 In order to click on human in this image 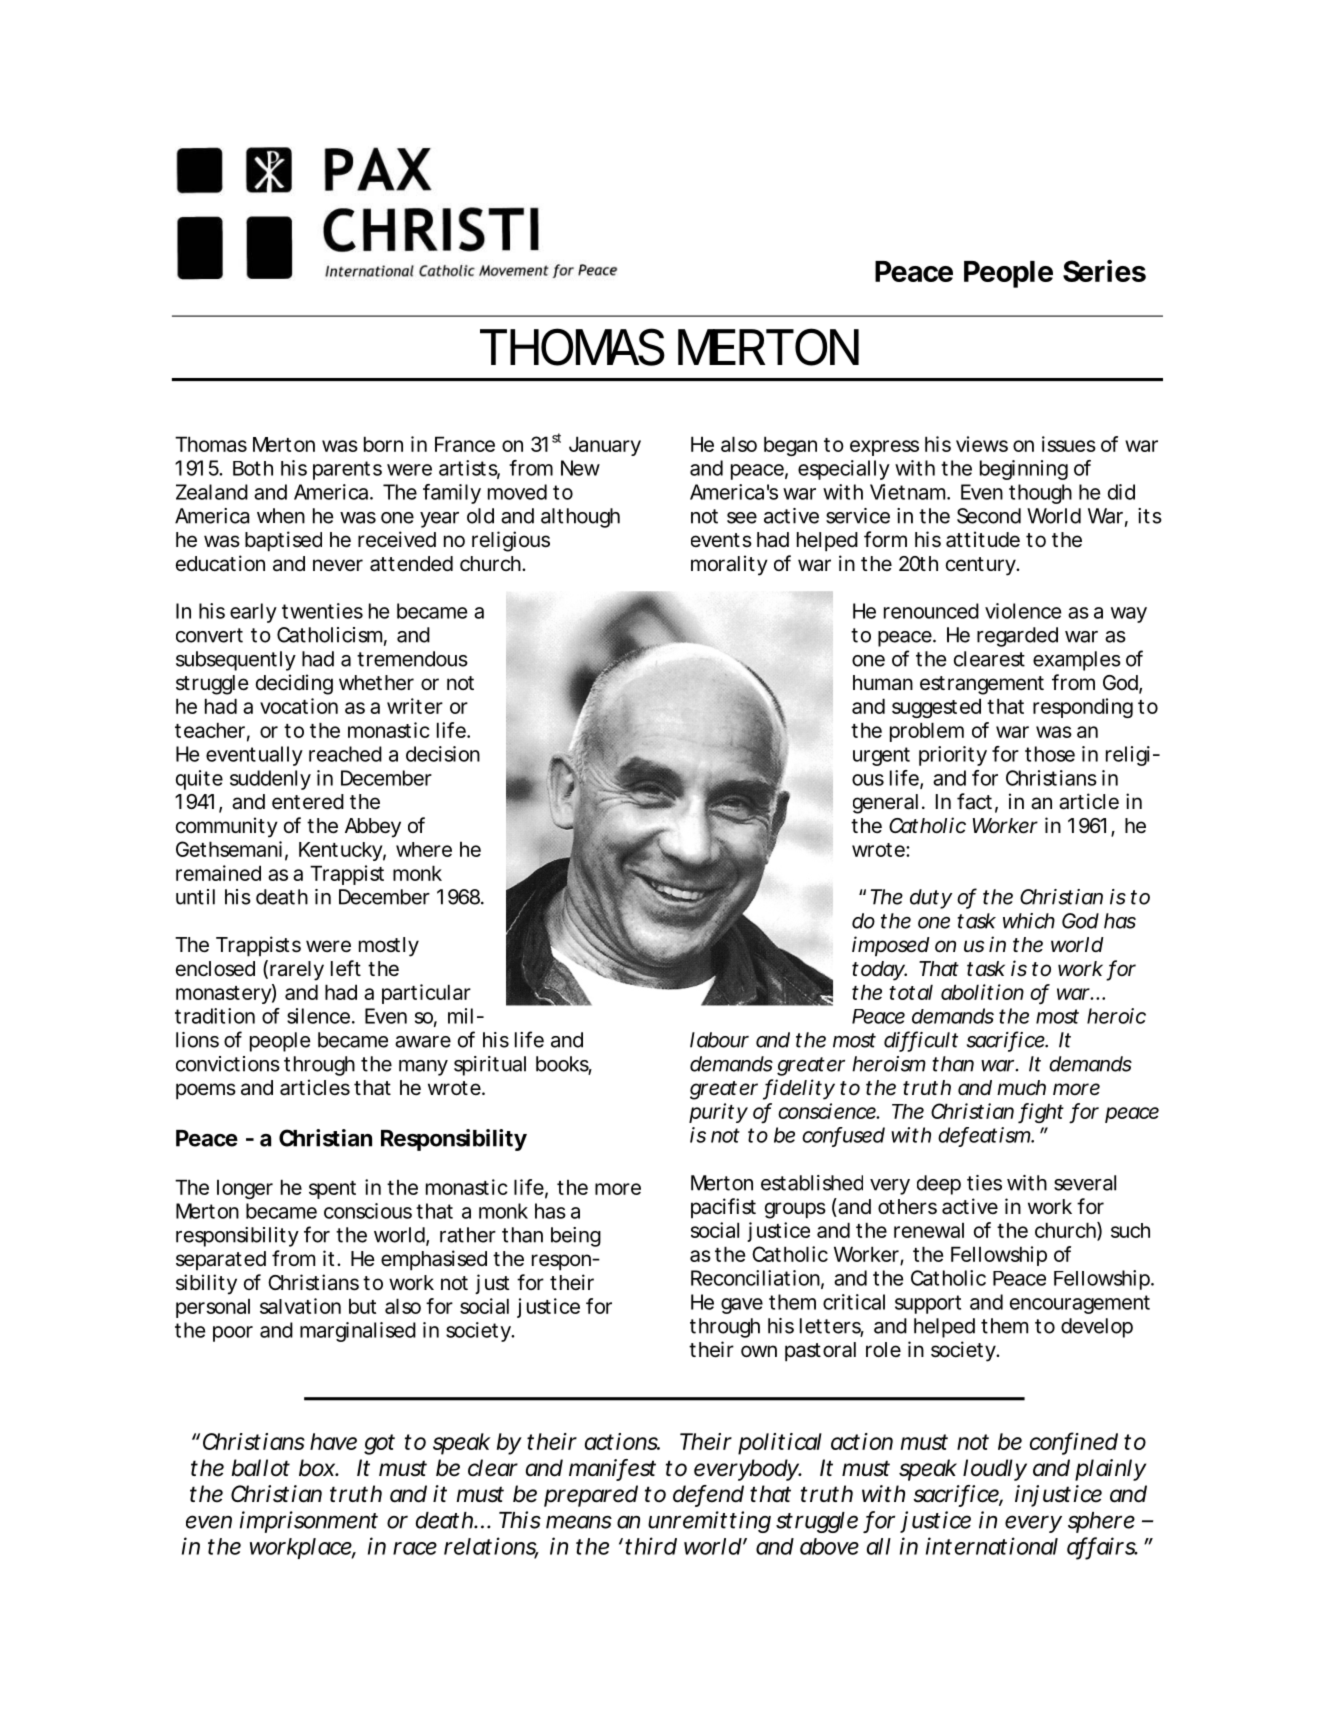, I will do `click(883, 683)`.
